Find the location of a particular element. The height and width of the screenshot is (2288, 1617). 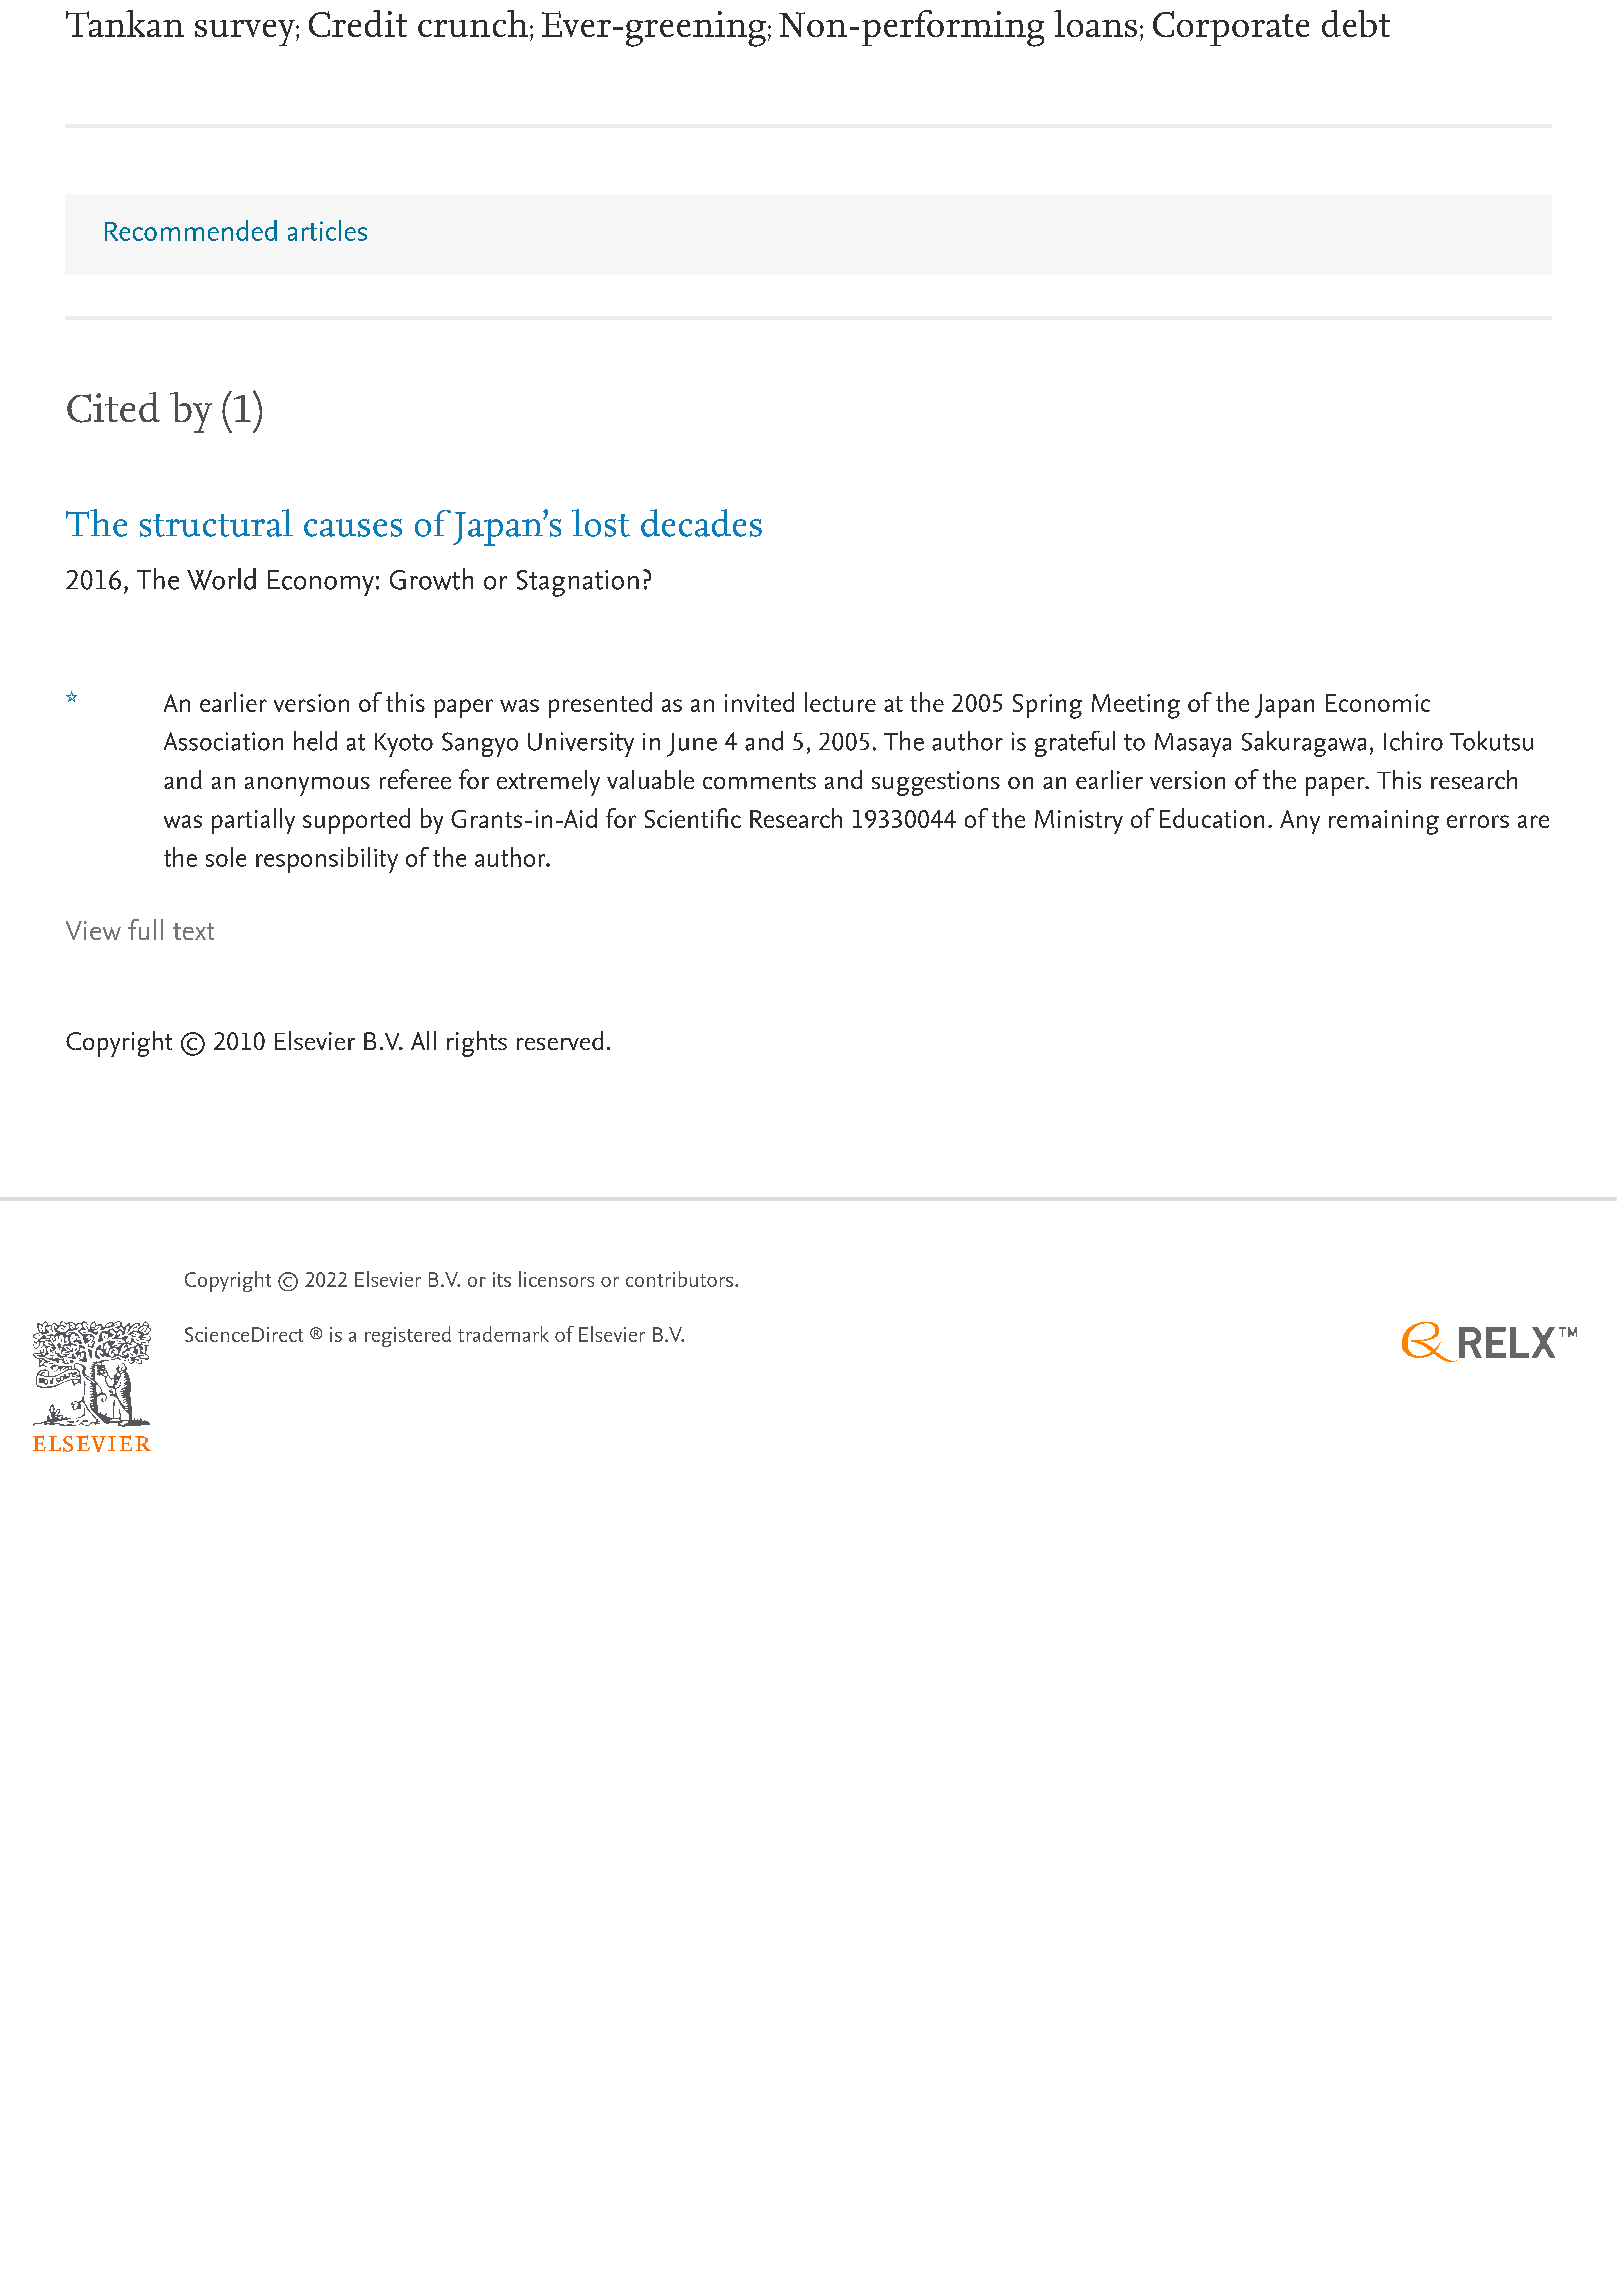

registered is located at coordinates (408, 1336).
